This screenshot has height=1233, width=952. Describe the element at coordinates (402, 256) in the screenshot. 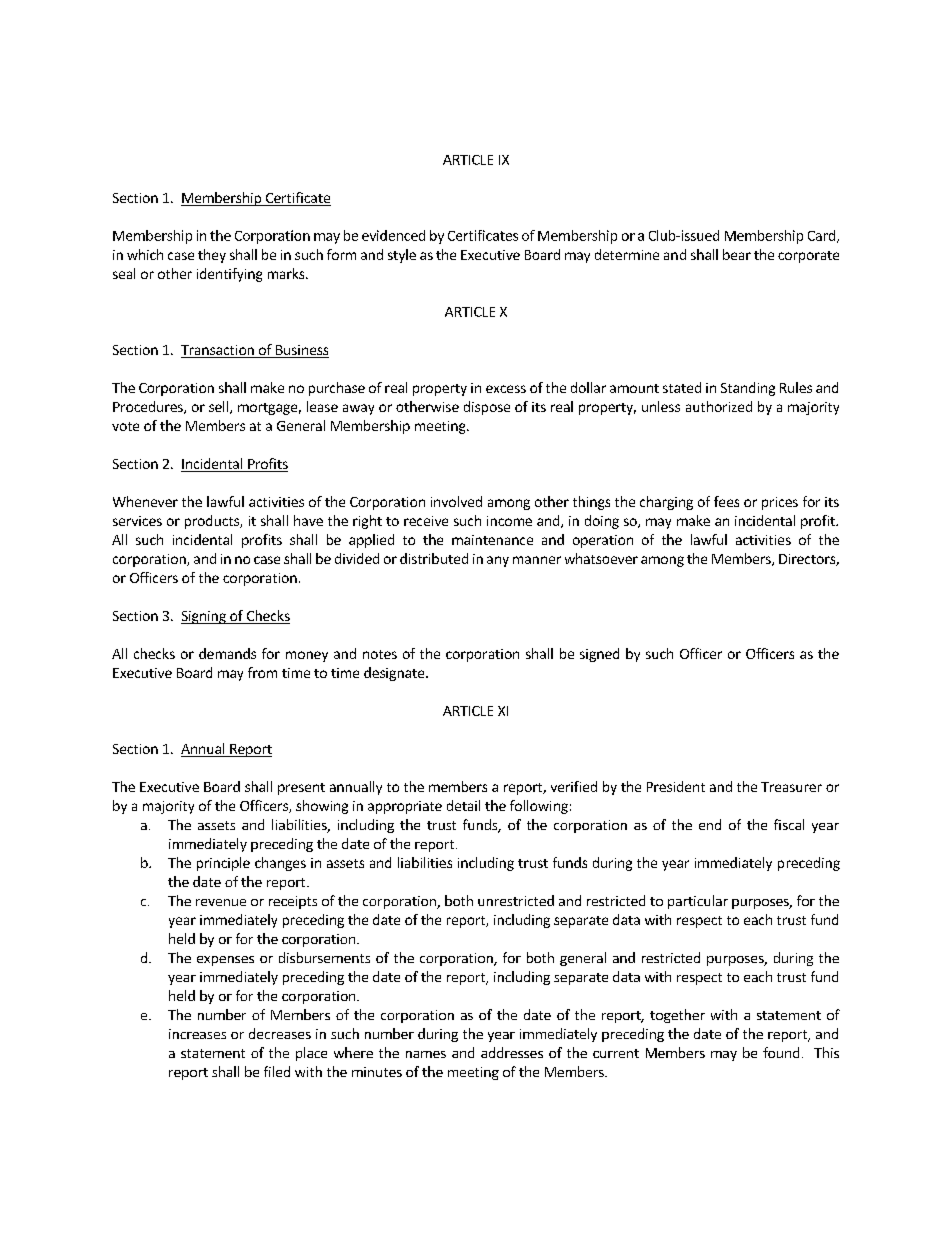

I see `style` at that location.
